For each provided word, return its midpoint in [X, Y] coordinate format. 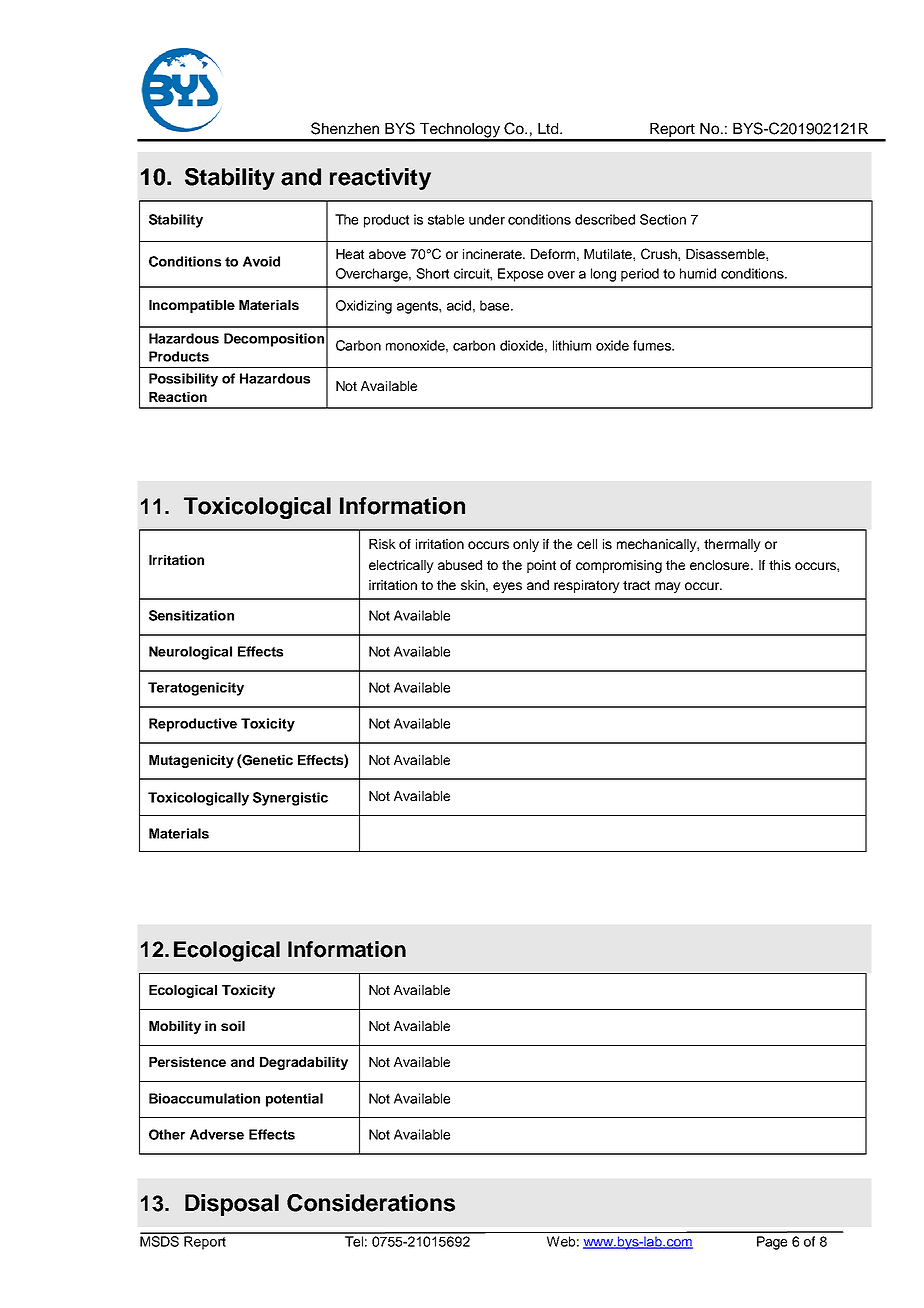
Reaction [178, 397]
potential [294, 1100]
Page [772, 1243]
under [487, 219]
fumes [653, 345]
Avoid [261, 261]
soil [233, 1026]
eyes [507, 587]
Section [663, 219]
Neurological [190, 653]
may [668, 587]
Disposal [232, 1205]
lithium [572, 345]
